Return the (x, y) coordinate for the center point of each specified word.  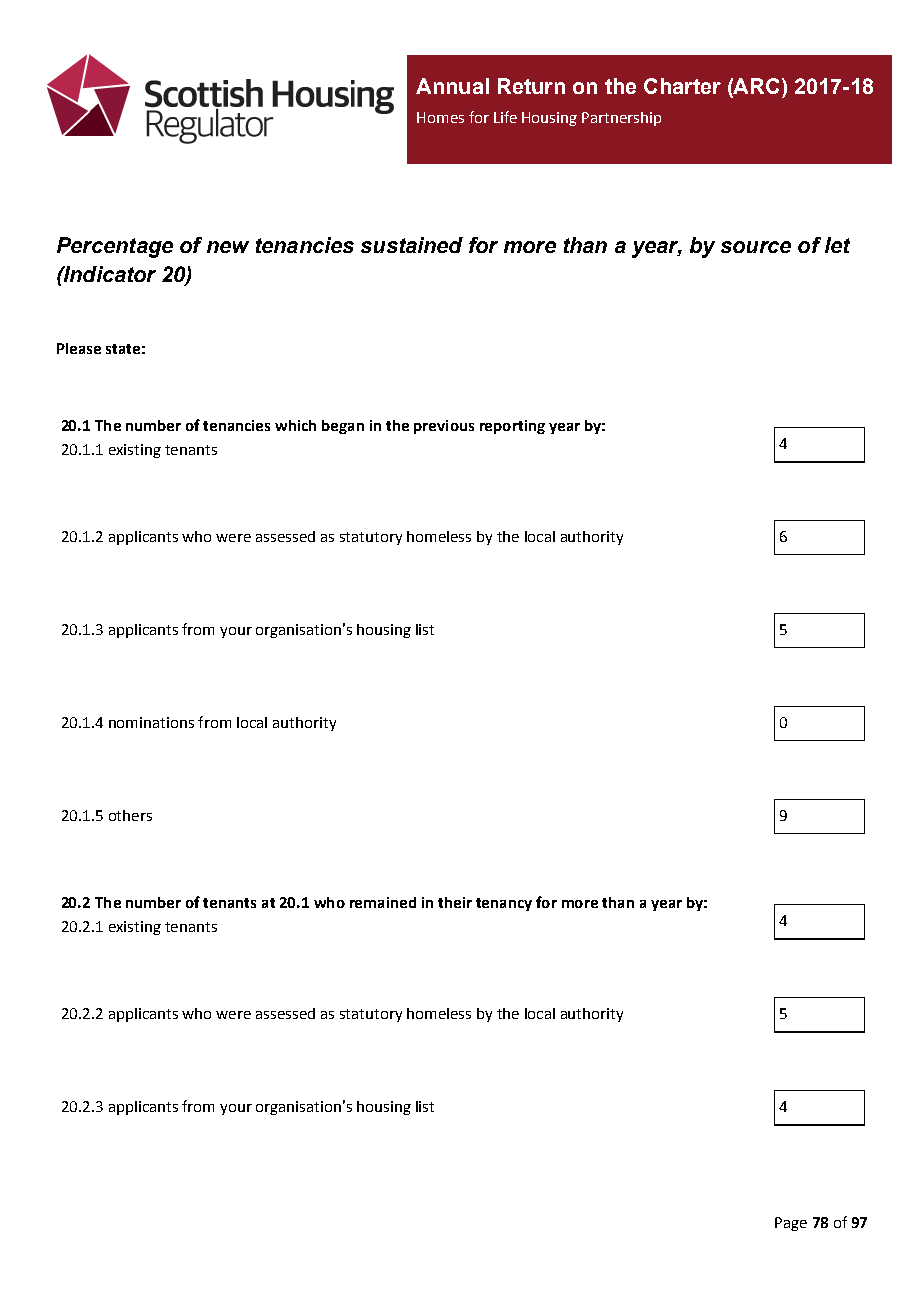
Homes (440, 117)
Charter (682, 86)
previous (444, 427)
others (130, 815)
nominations (151, 722)
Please (79, 348)
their (455, 902)
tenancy (504, 904)
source (756, 247)
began (343, 427)
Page (791, 1224)
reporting (512, 427)
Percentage (115, 247)
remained (383, 902)
